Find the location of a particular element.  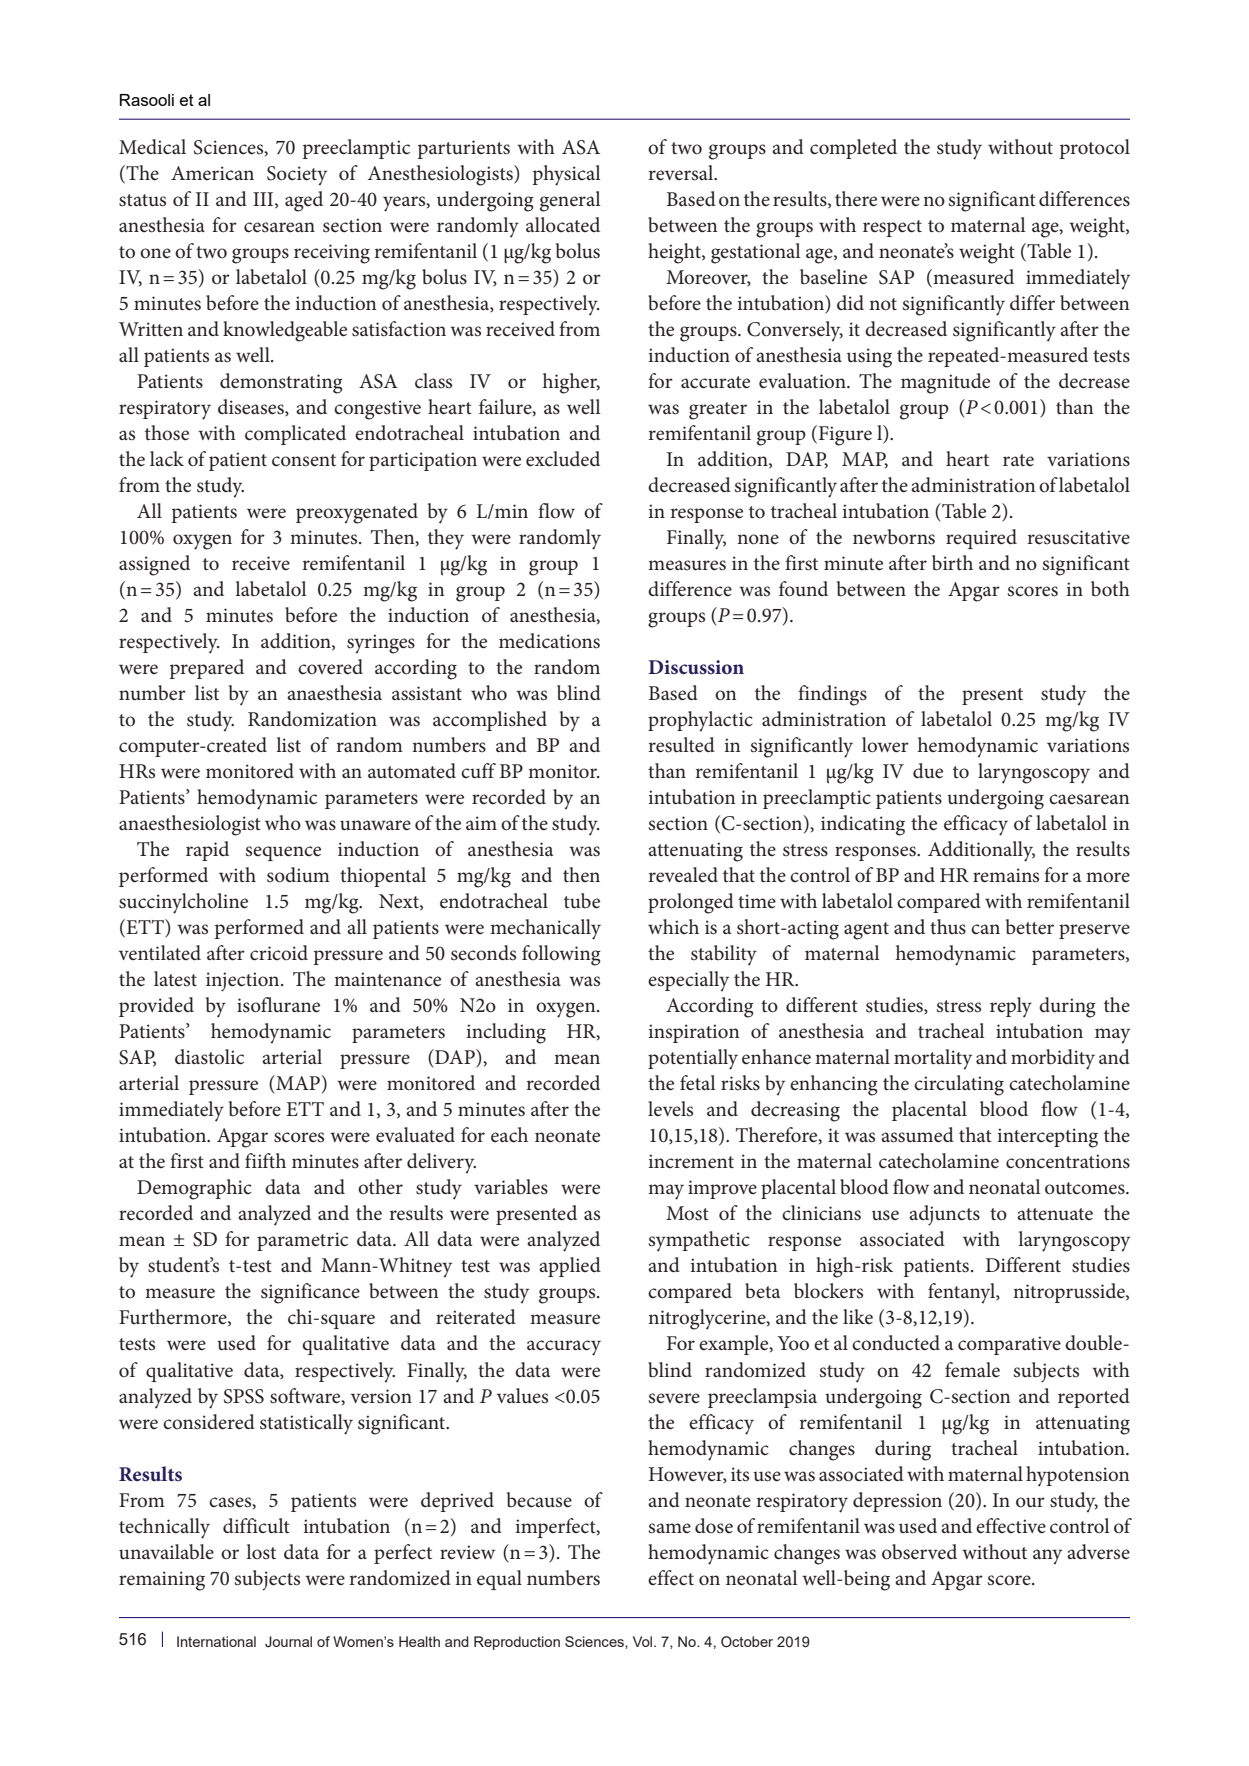

protocol is located at coordinates (1095, 149).
